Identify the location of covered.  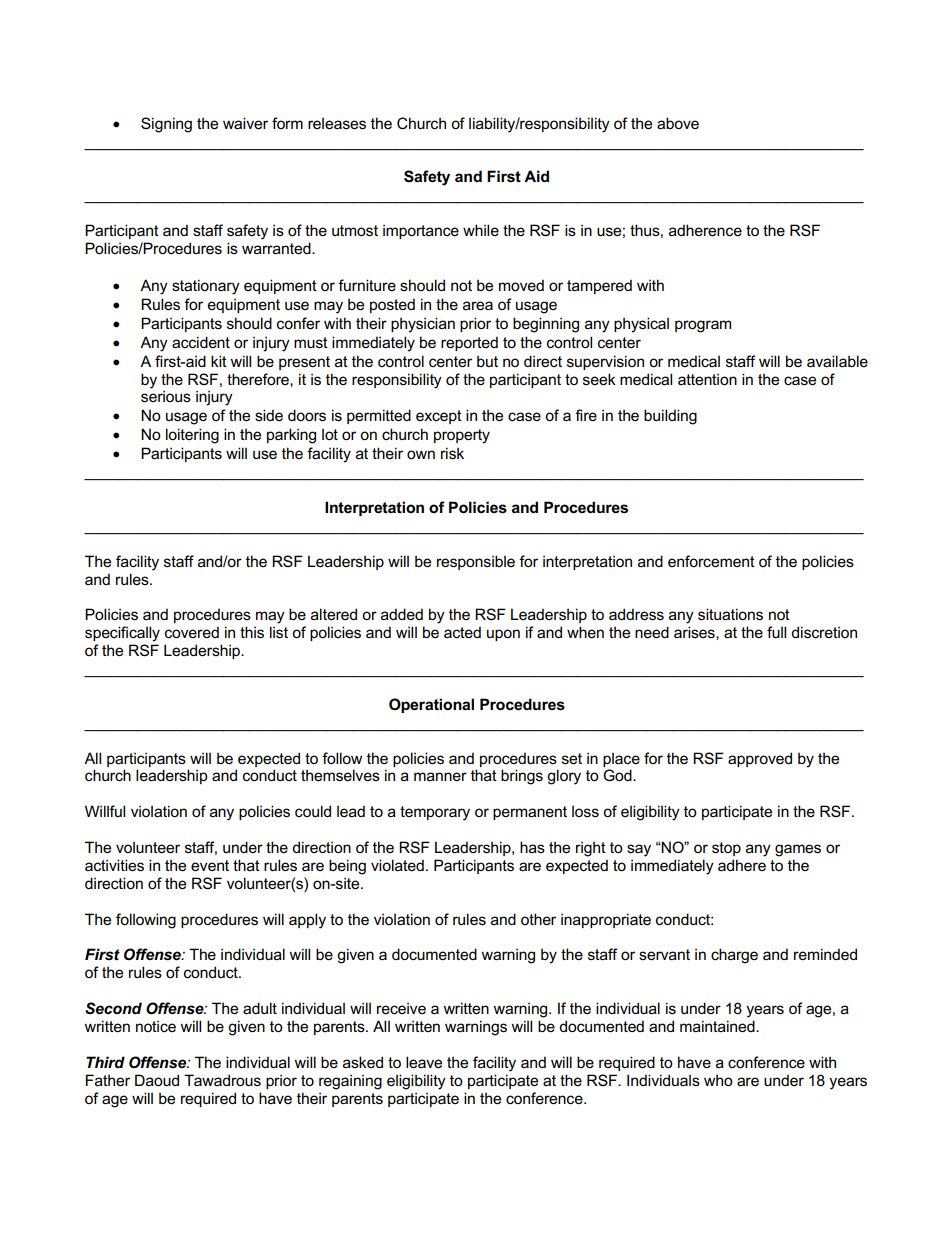
(192, 632).
